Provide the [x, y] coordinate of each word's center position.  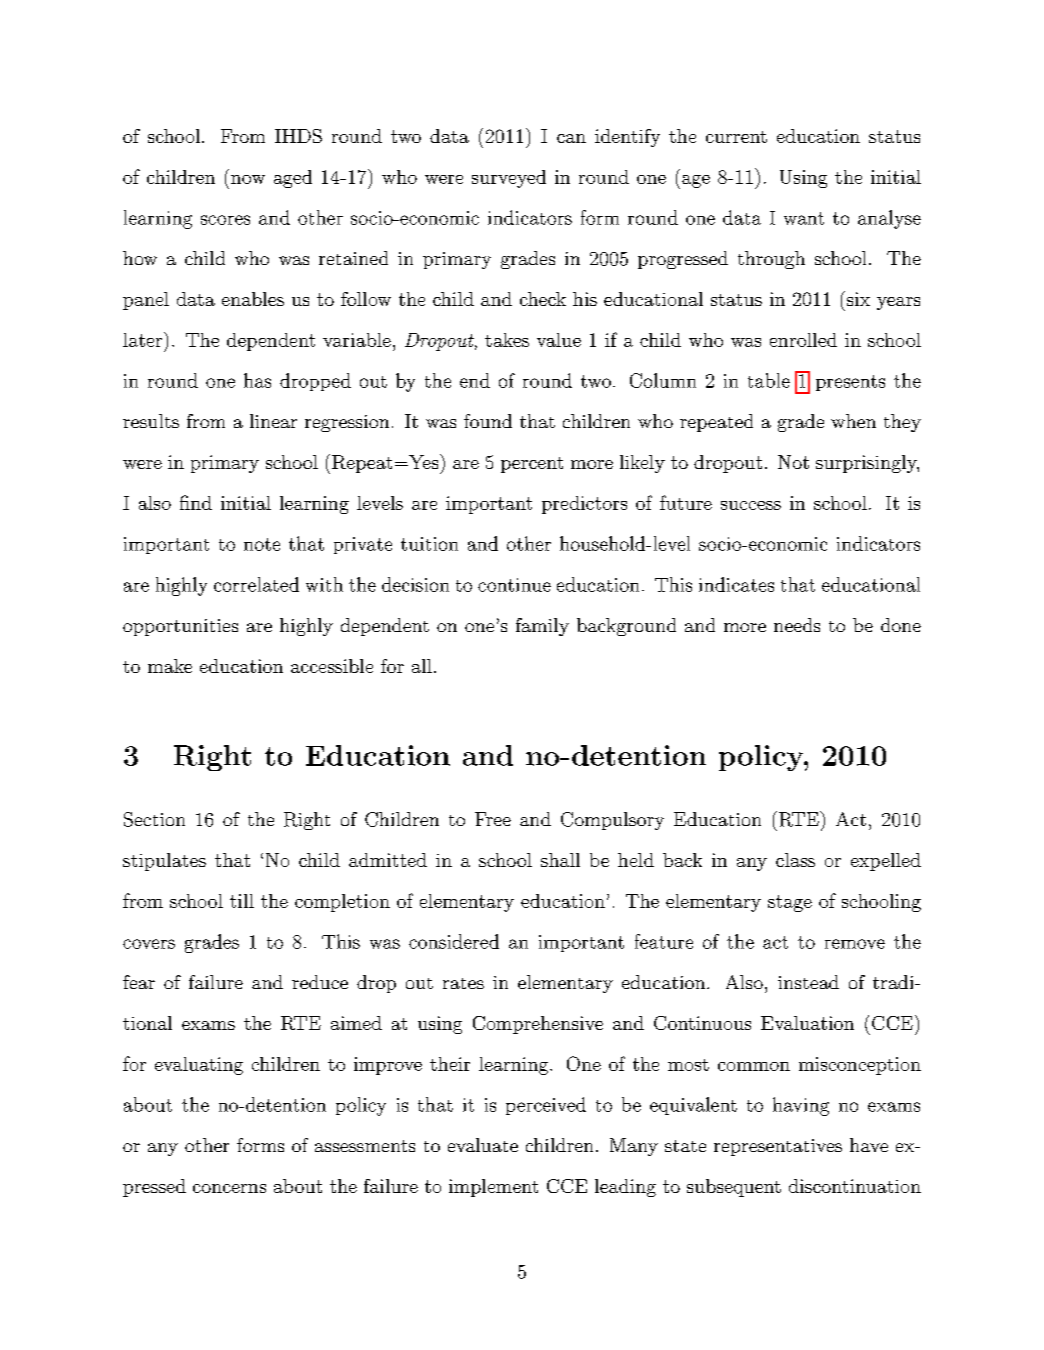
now [248, 179]
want [804, 218]
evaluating [199, 1066]
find [196, 502]
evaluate [483, 1145]
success [751, 505]
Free [493, 819]
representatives [778, 1147]
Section [154, 819]
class [795, 860]
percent [532, 465]
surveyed [509, 179]
